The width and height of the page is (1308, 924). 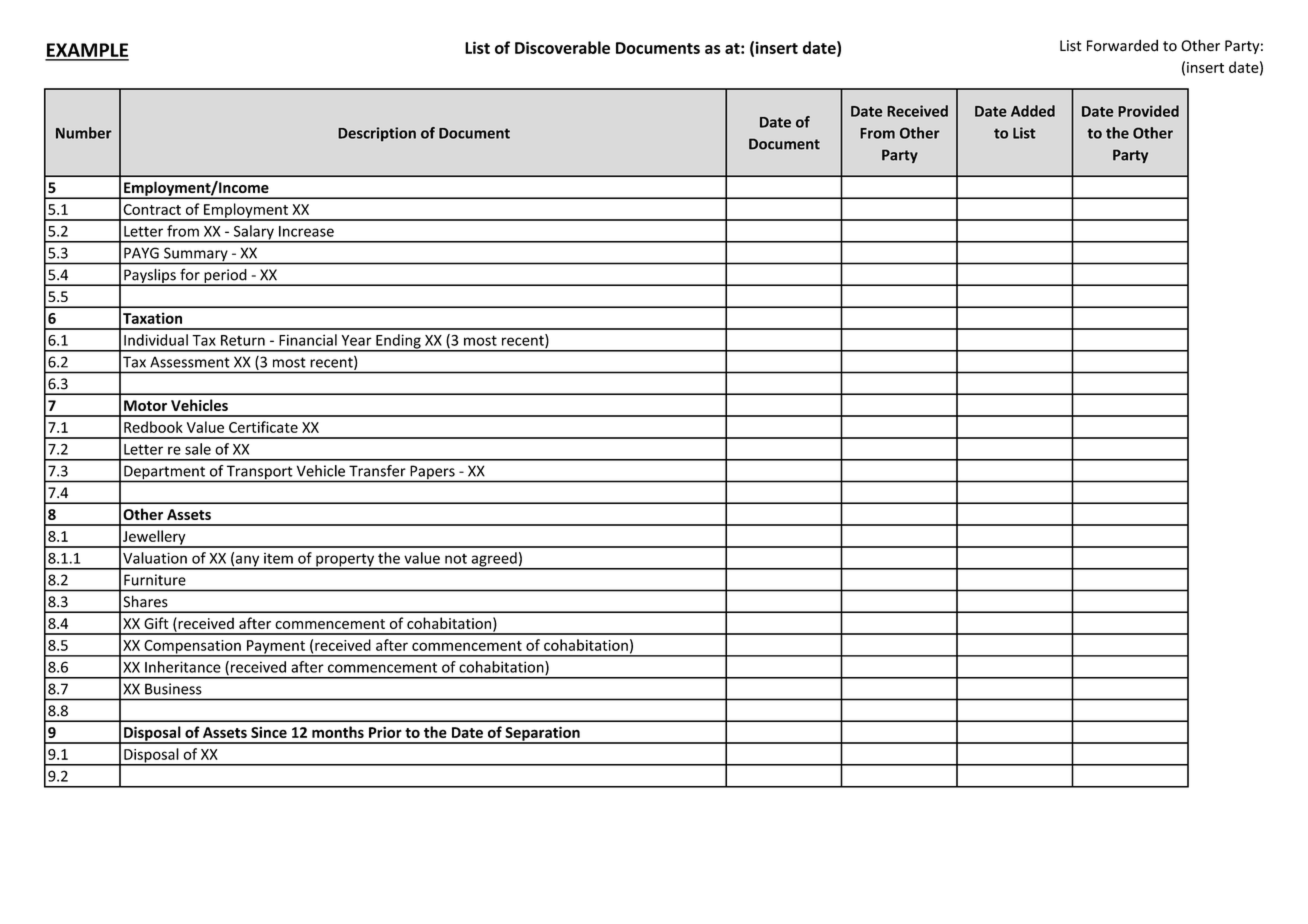 What do you see at coordinates (269, 732) in the page?
I see `Since` at bounding box center [269, 732].
